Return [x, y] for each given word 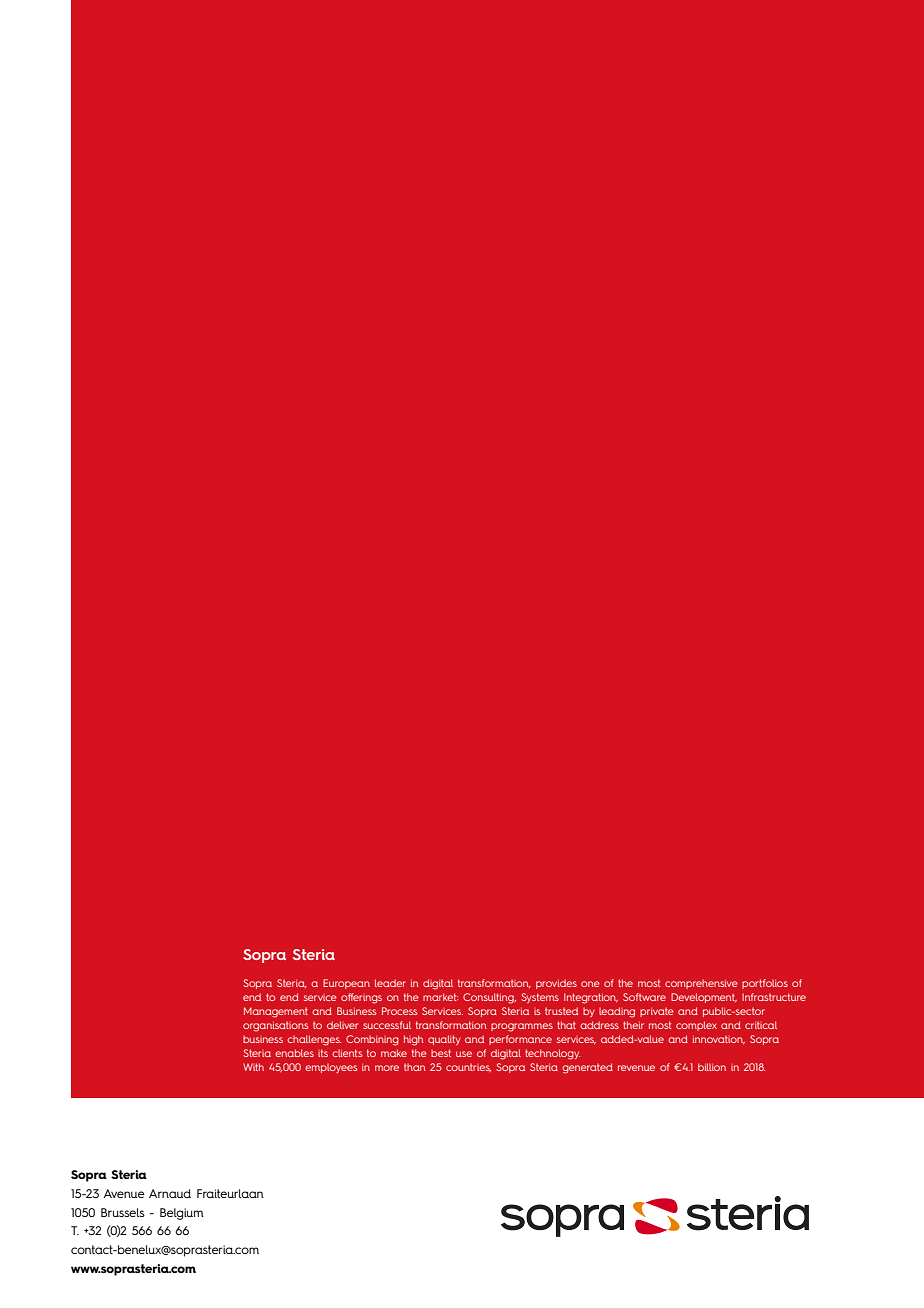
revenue [636, 1068]
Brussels [123, 1212]
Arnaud [170, 1193]
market [440, 997]
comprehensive [701, 984]
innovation [719, 1040]
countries [468, 1068]
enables [294, 1053]
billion [712, 1067]
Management [276, 1012]
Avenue [124, 1193]
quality [444, 1040]
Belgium [182, 1214]
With [253, 1067]
